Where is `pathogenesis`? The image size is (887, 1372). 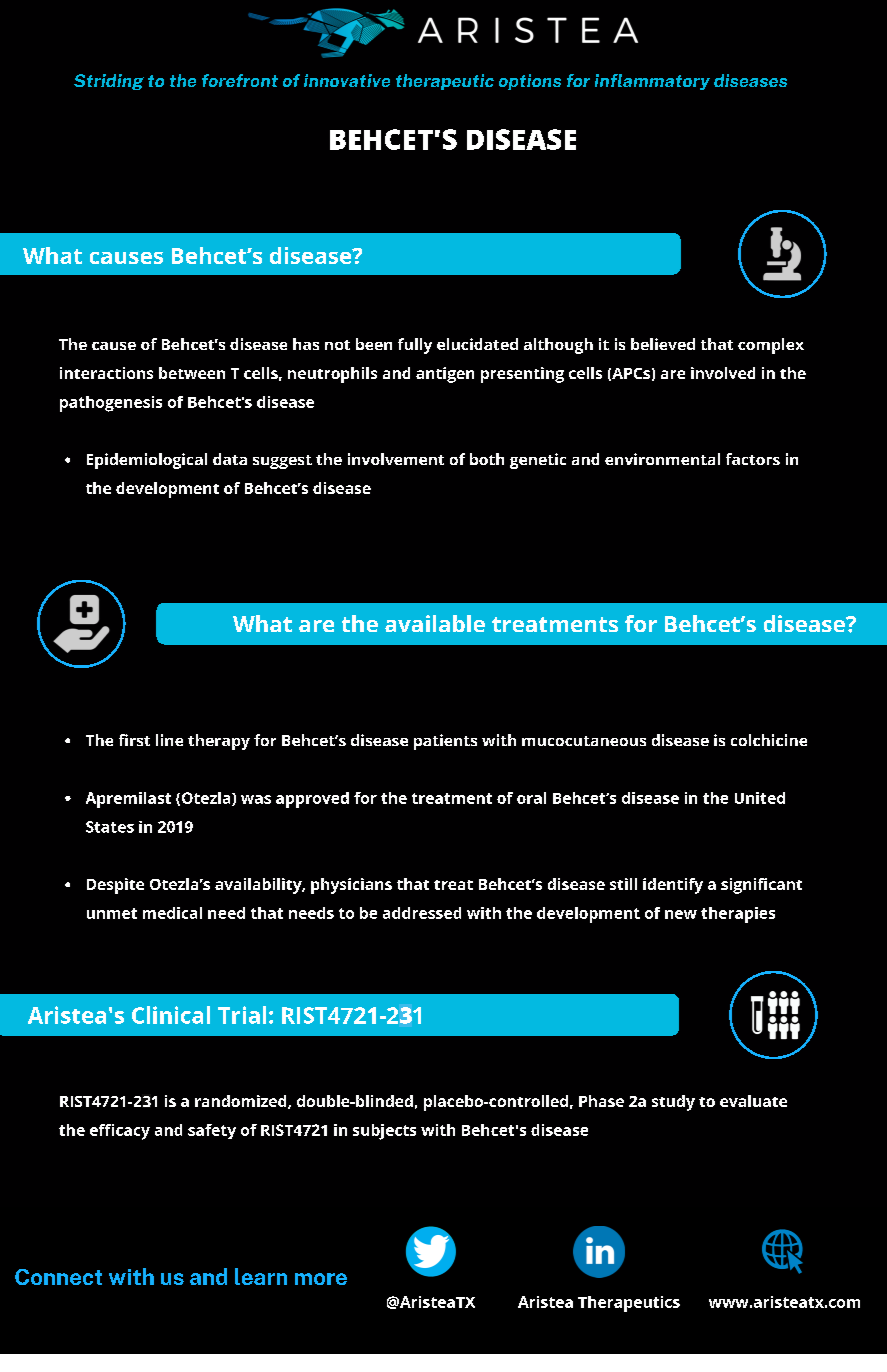 pathogenesis is located at coordinates (111, 404).
